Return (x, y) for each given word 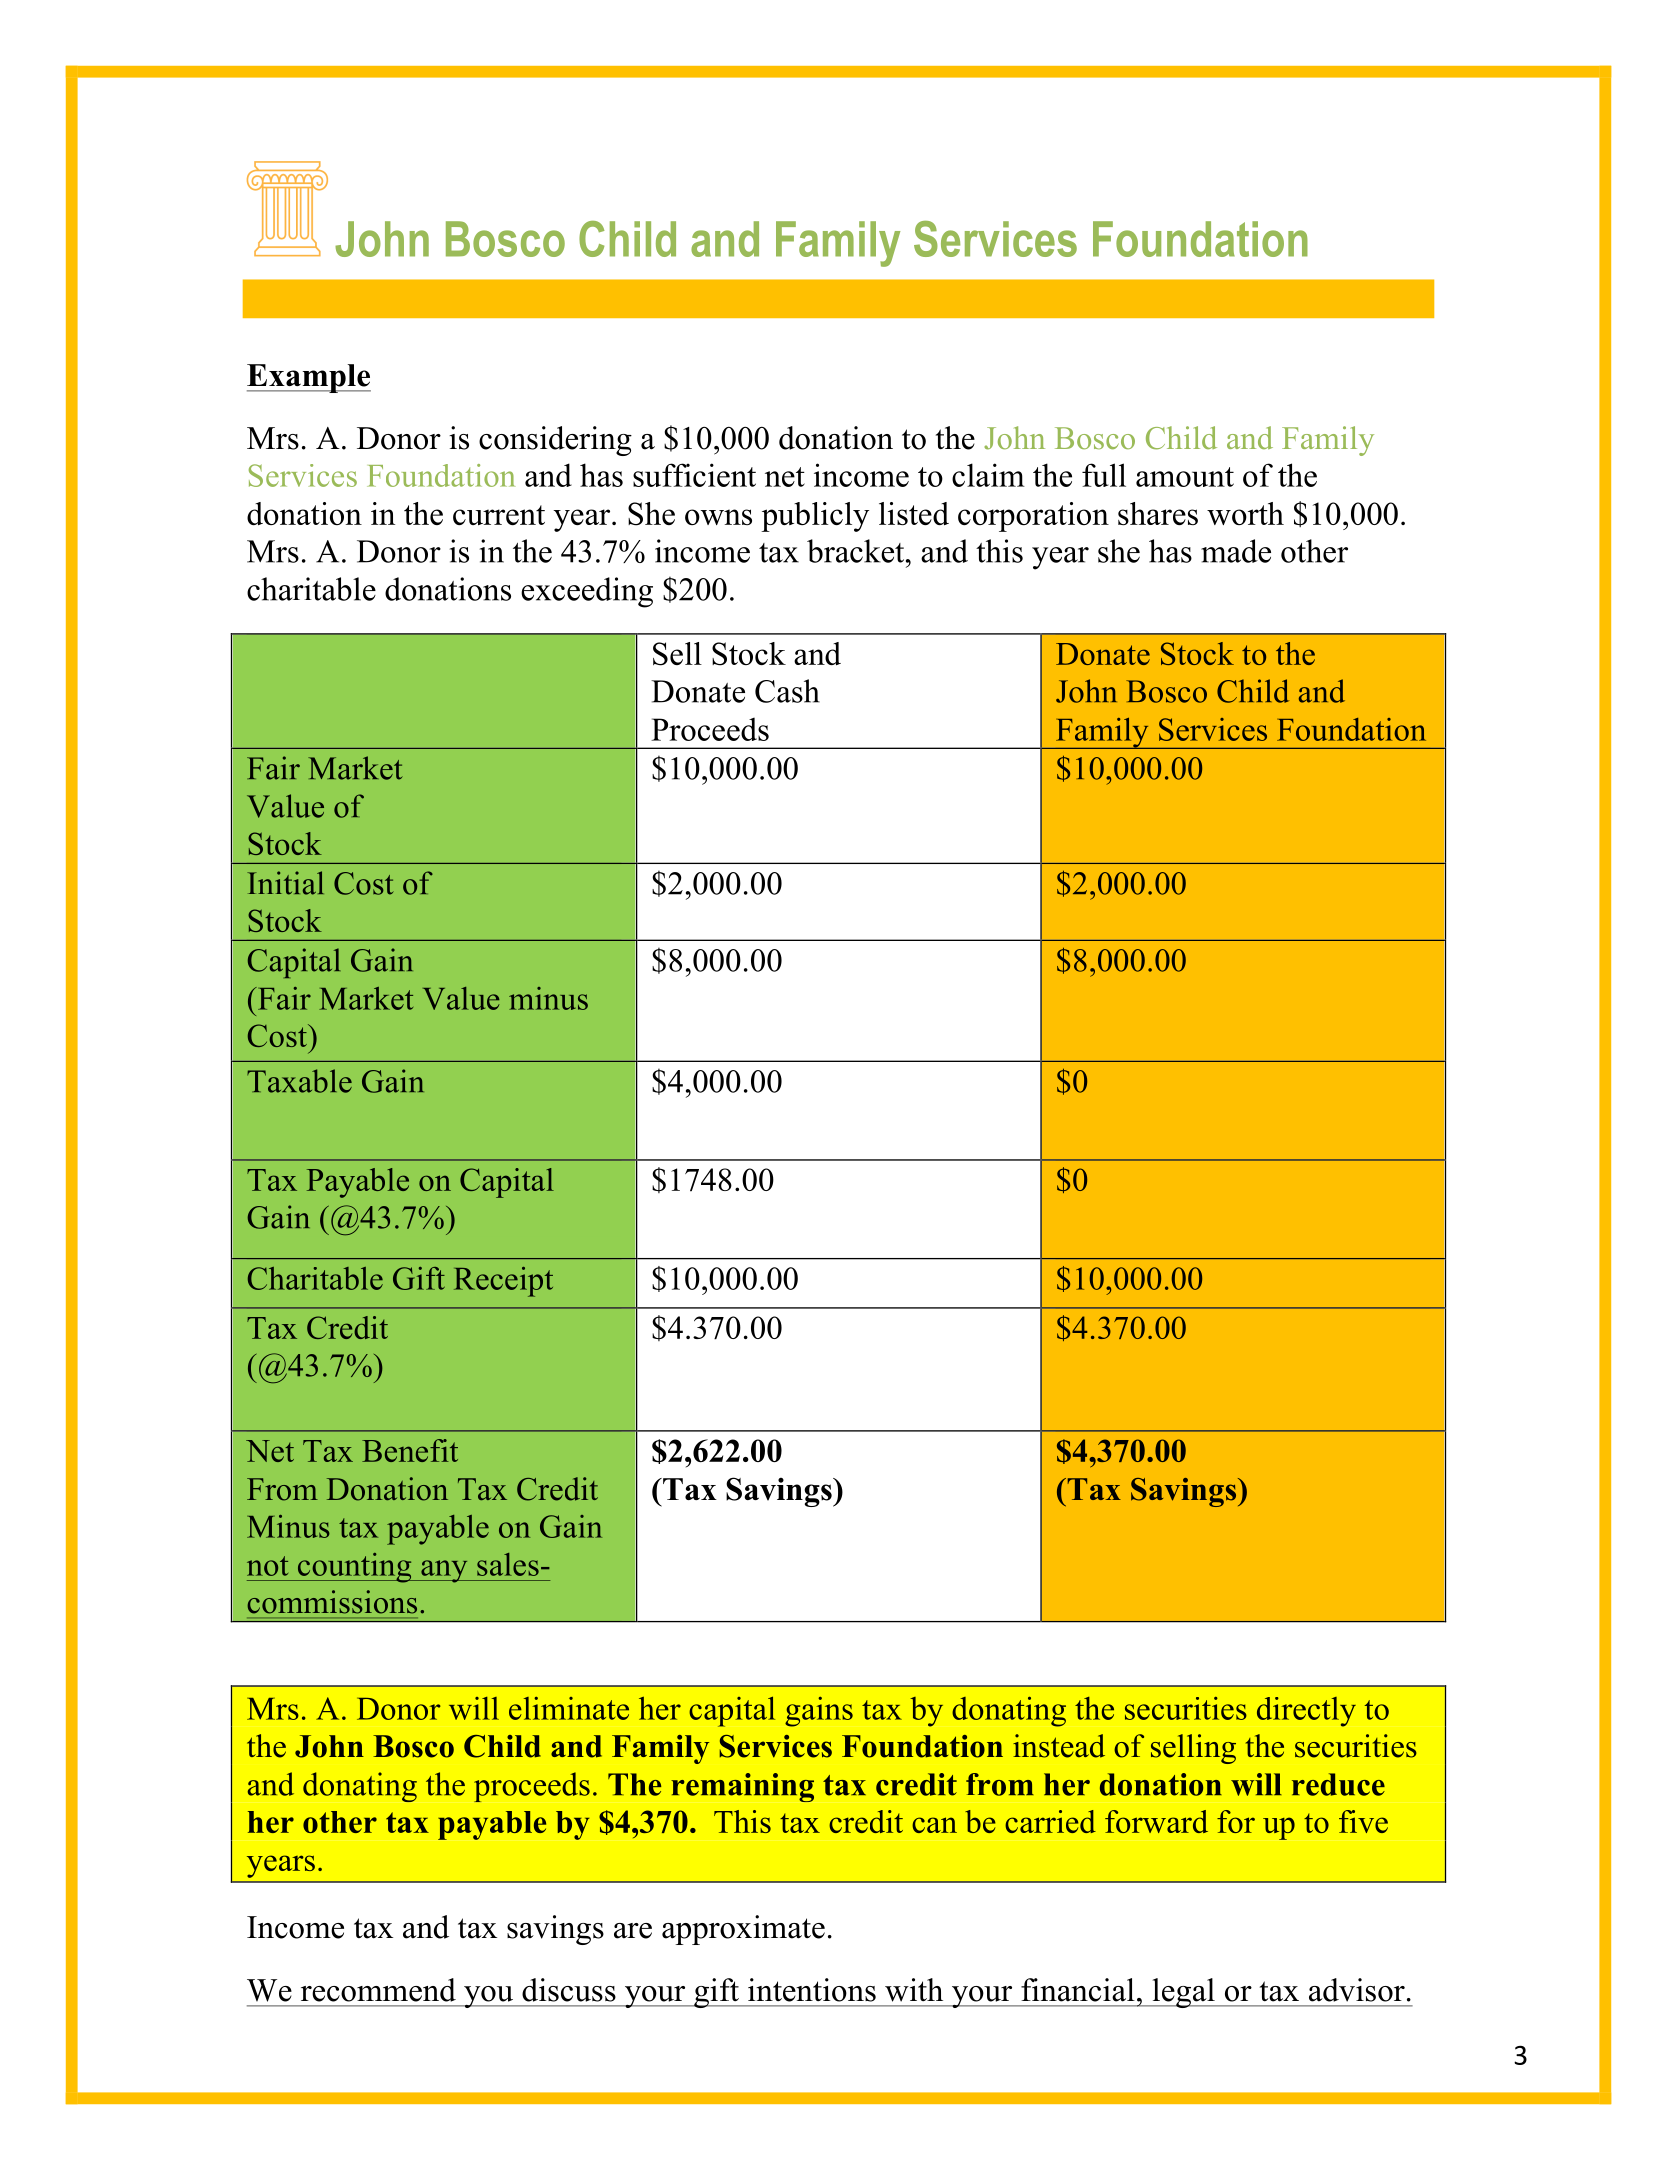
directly (1306, 1712)
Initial (285, 883)
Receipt (503, 1282)
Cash (787, 691)
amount (1185, 477)
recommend (378, 1990)
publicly (815, 517)
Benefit (410, 1450)
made (1236, 551)
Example (309, 378)
